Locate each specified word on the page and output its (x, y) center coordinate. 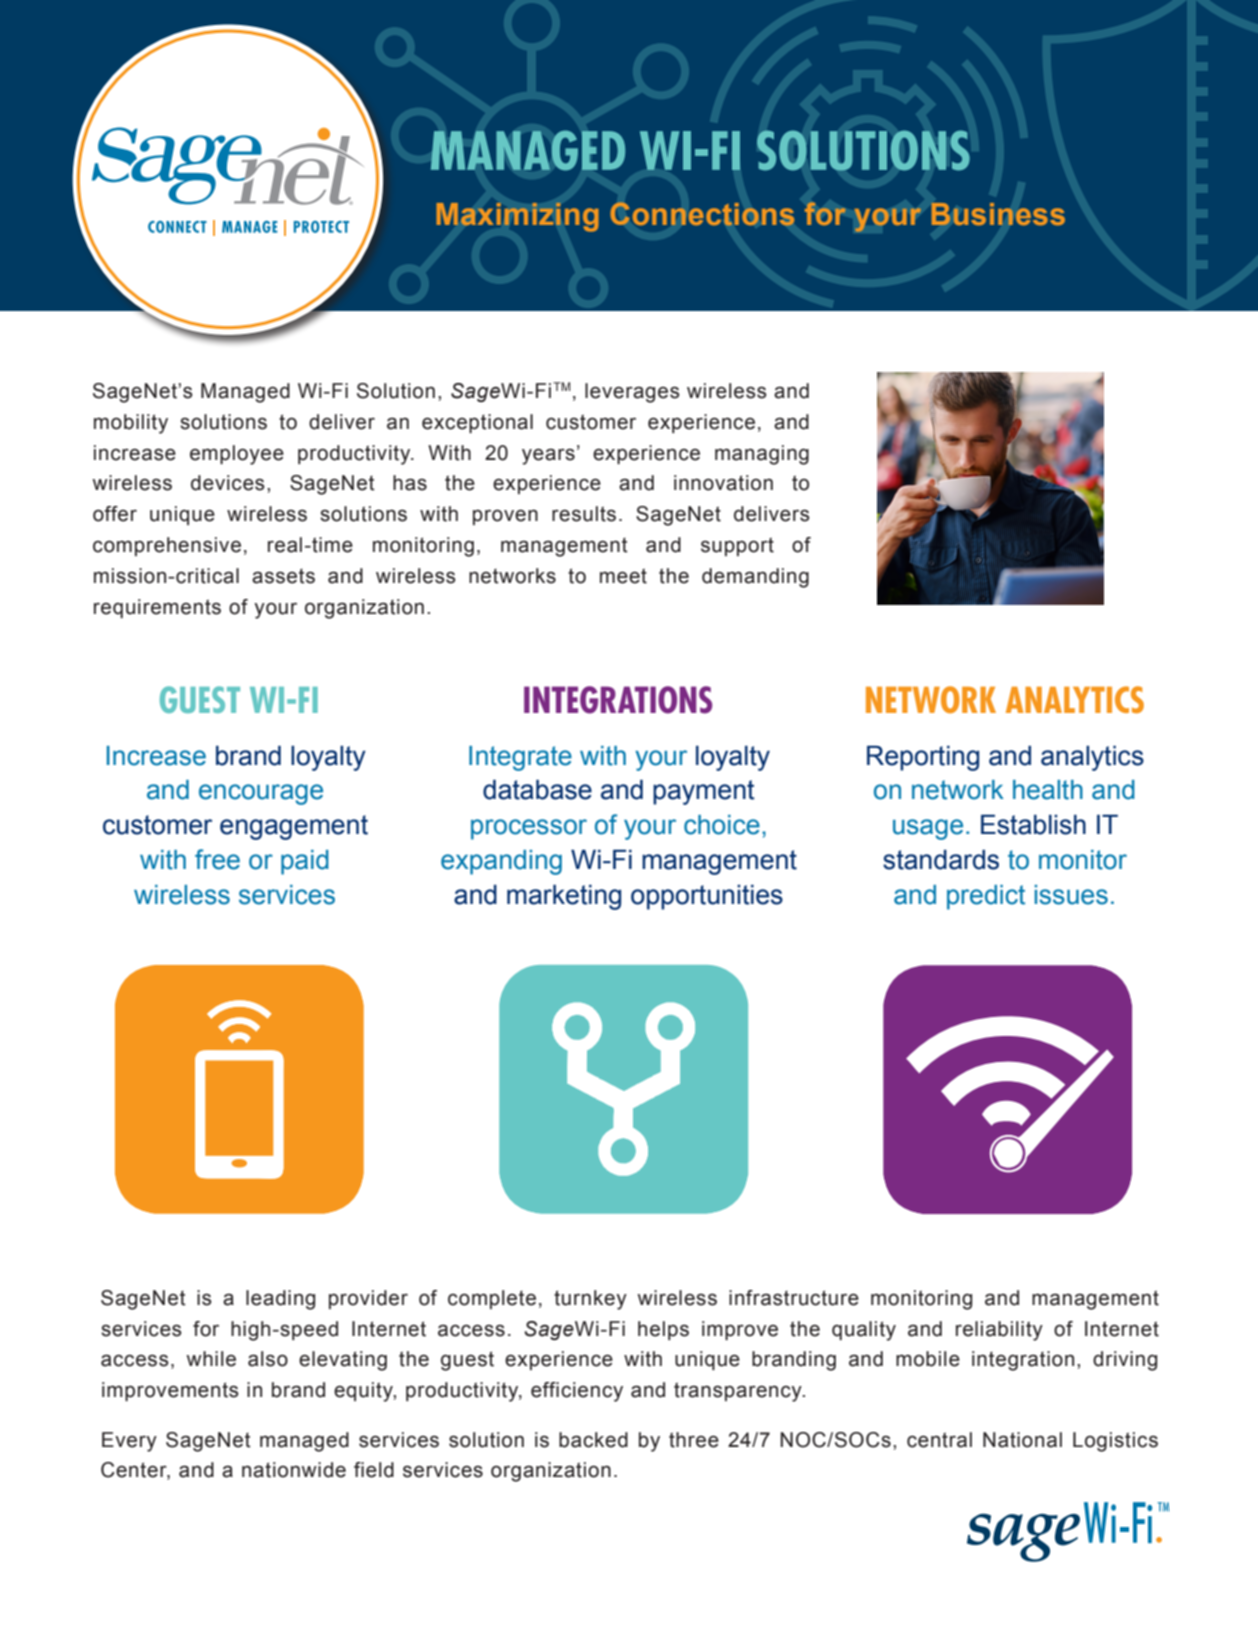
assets (283, 576)
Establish (1033, 824)
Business (998, 214)
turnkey (590, 1300)
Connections (702, 214)
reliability (999, 1331)
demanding (755, 578)
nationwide (294, 1470)
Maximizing (518, 217)
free (217, 859)
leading (280, 1300)
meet (623, 576)
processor (529, 829)
